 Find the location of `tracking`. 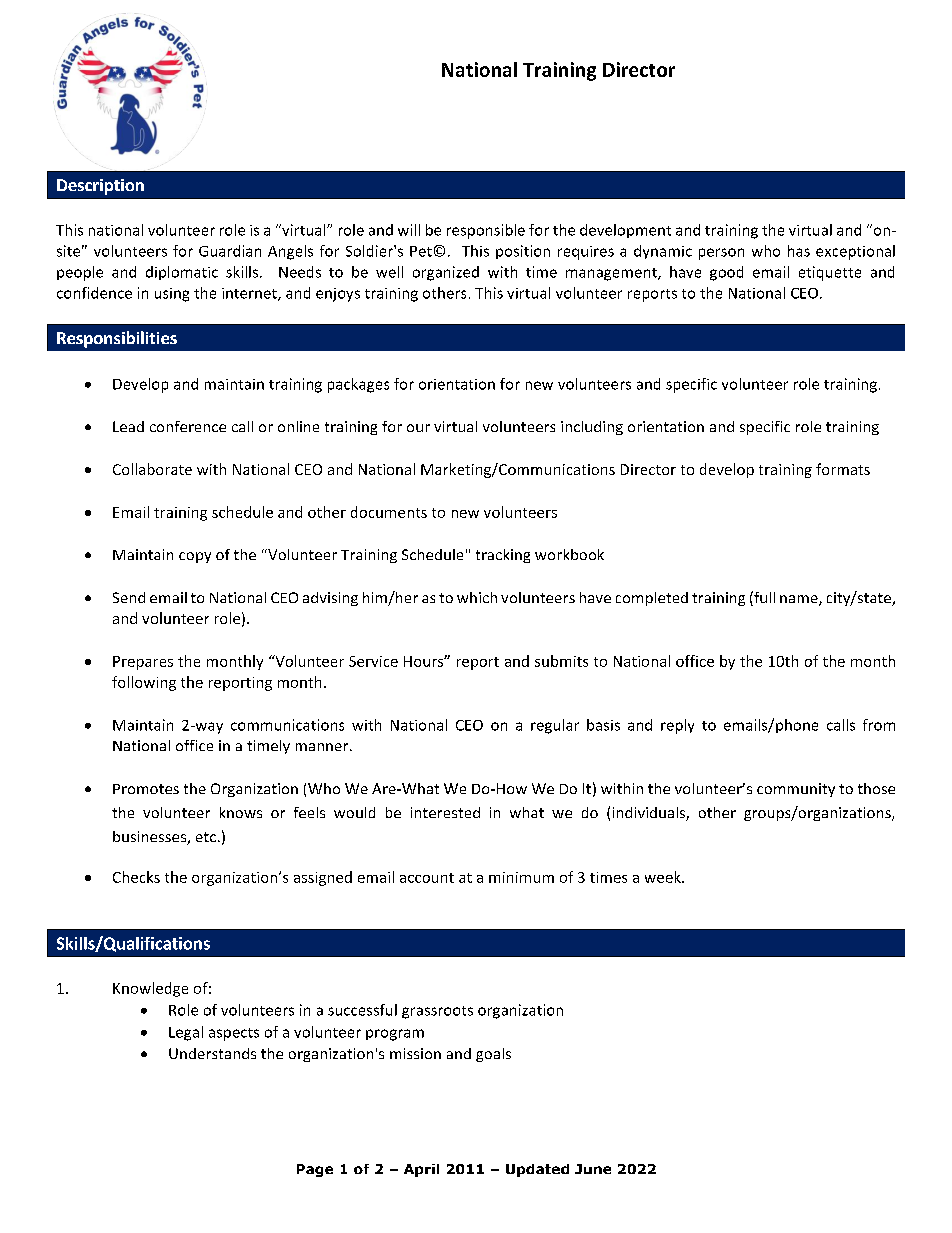

tracking is located at coordinates (503, 556).
